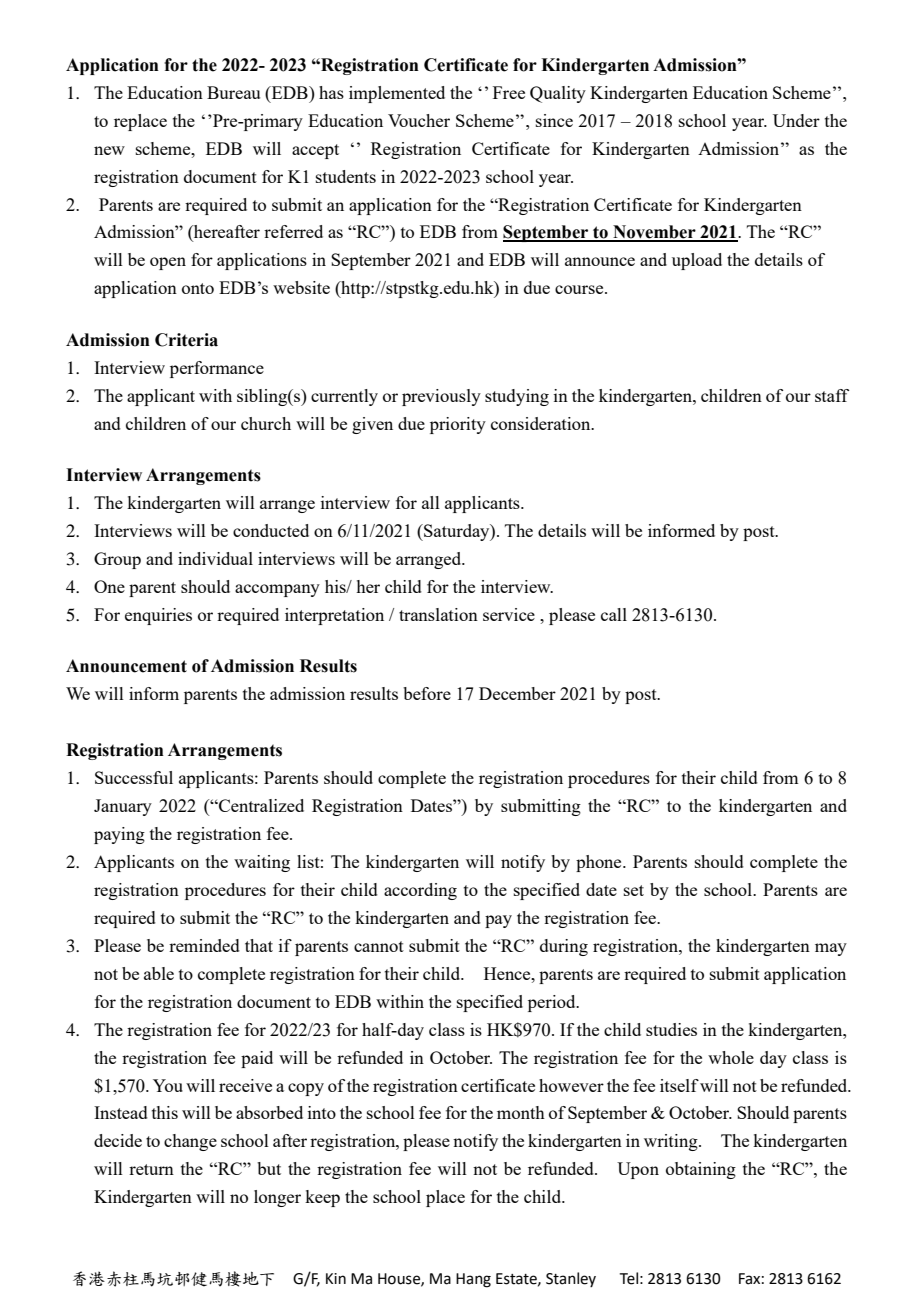 The width and height of the image is (924, 1308). I want to click on Stanley, so click(571, 1279).
